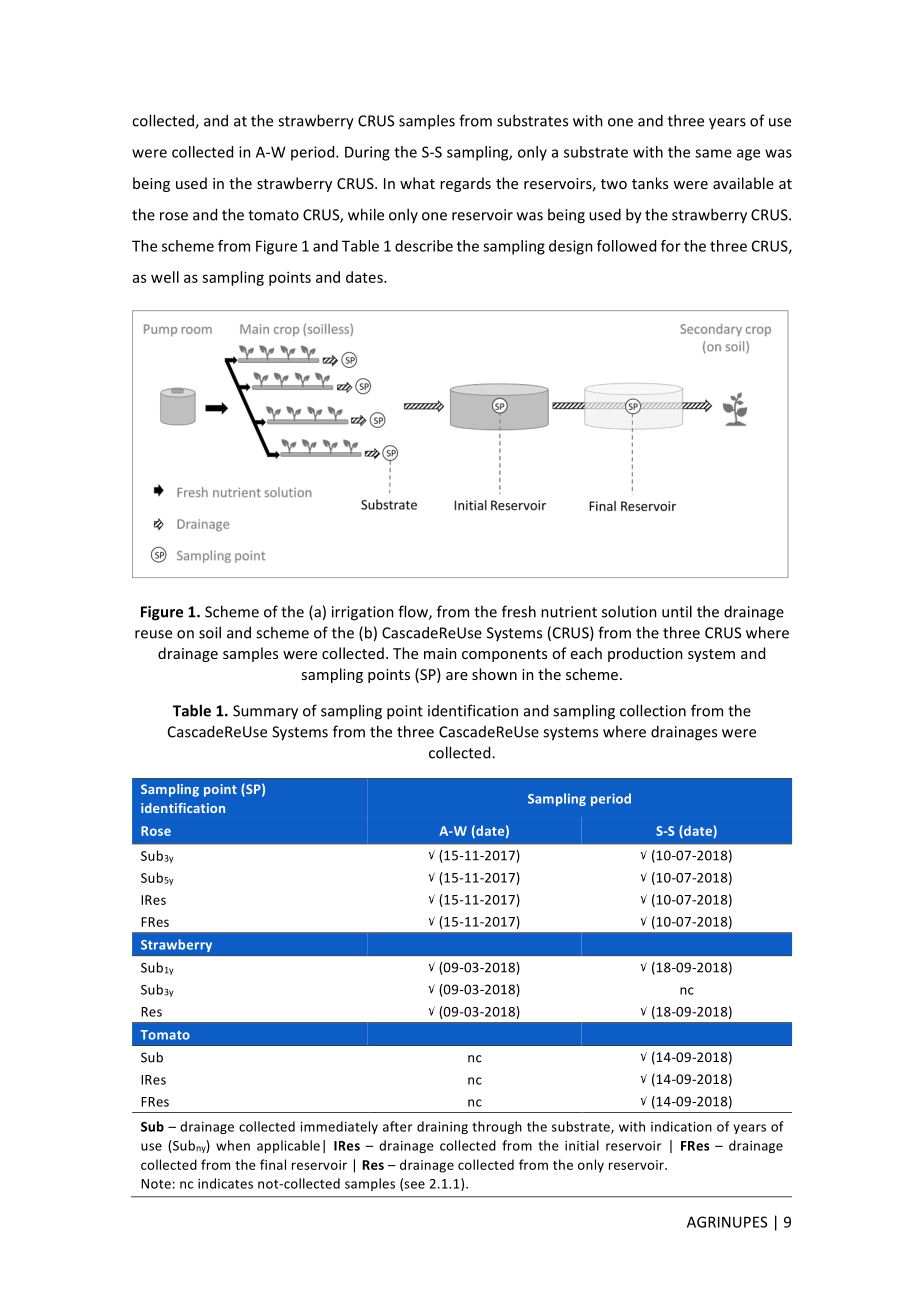 The width and height of the screenshot is (924, 1308). Describe the element at coordinates (233, 1145) in the screenshot. I see `when` at that location.
